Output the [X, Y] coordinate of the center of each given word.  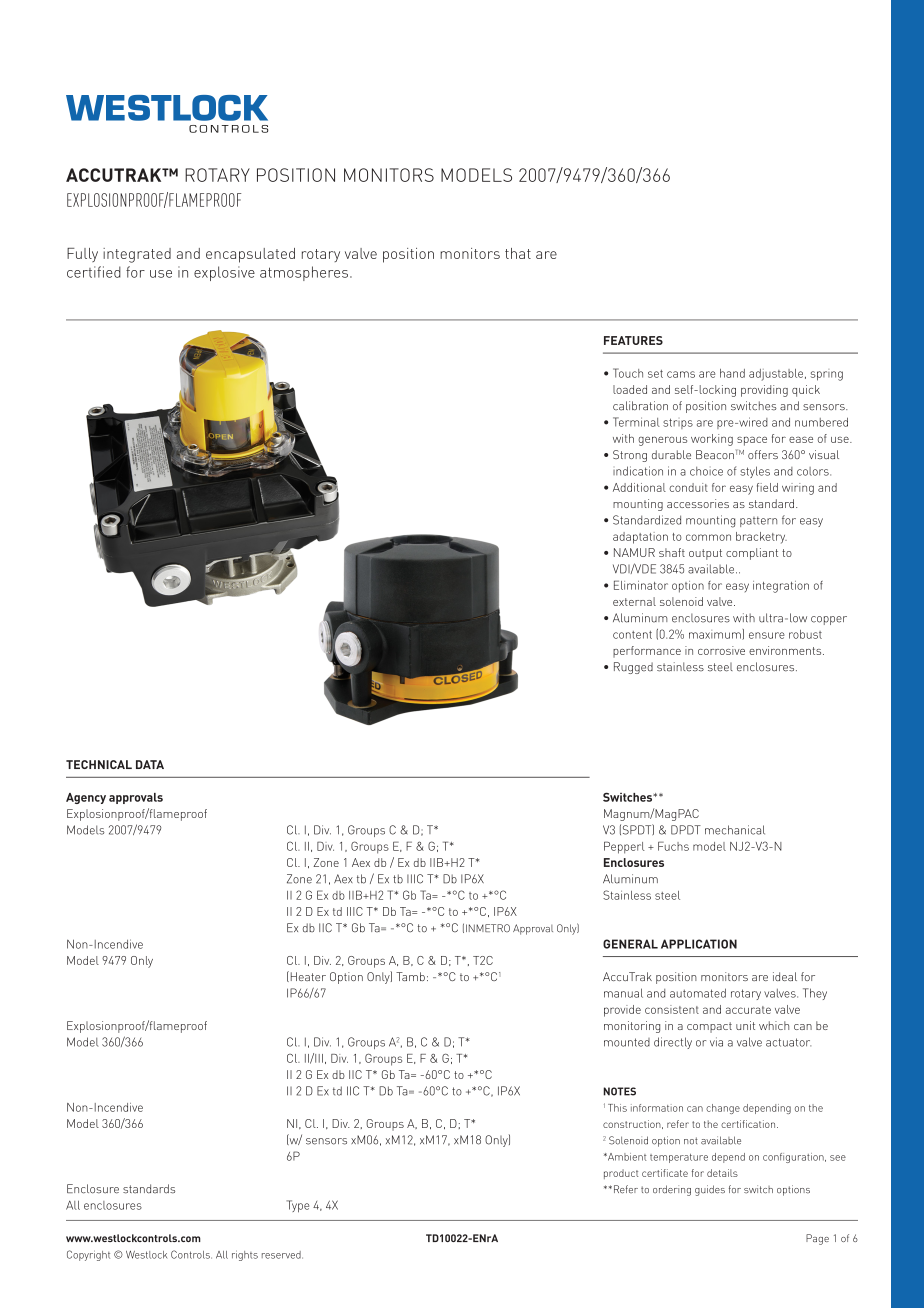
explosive [224, 273]
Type [297, 1206]
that [518, 253]
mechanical [735, 830]
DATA [150, 764]
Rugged [633, 668]
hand [732, 373]
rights [245, 1256]
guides [710, 1190]
